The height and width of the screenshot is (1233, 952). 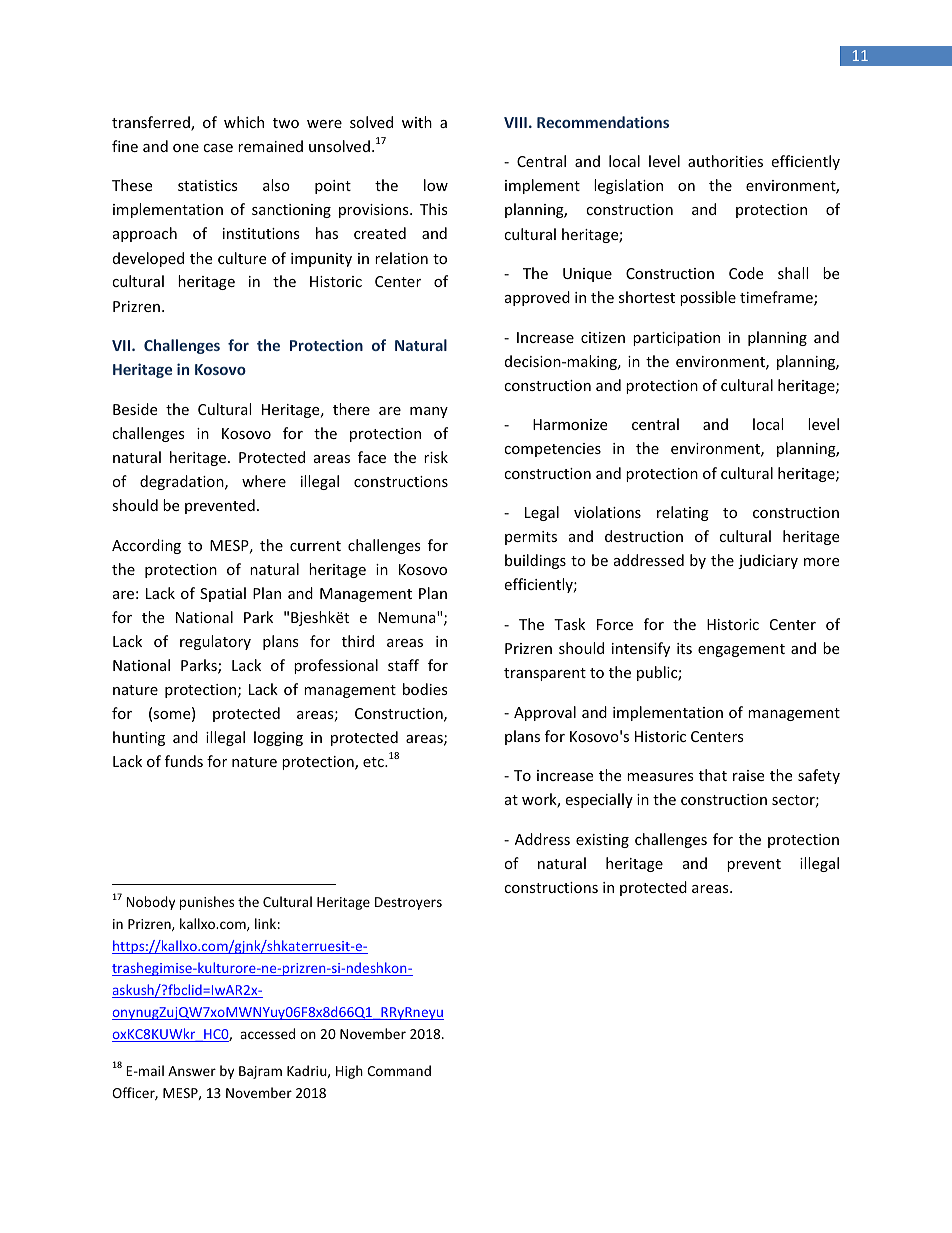 I want to click on case, so click(x=218, y=148).
